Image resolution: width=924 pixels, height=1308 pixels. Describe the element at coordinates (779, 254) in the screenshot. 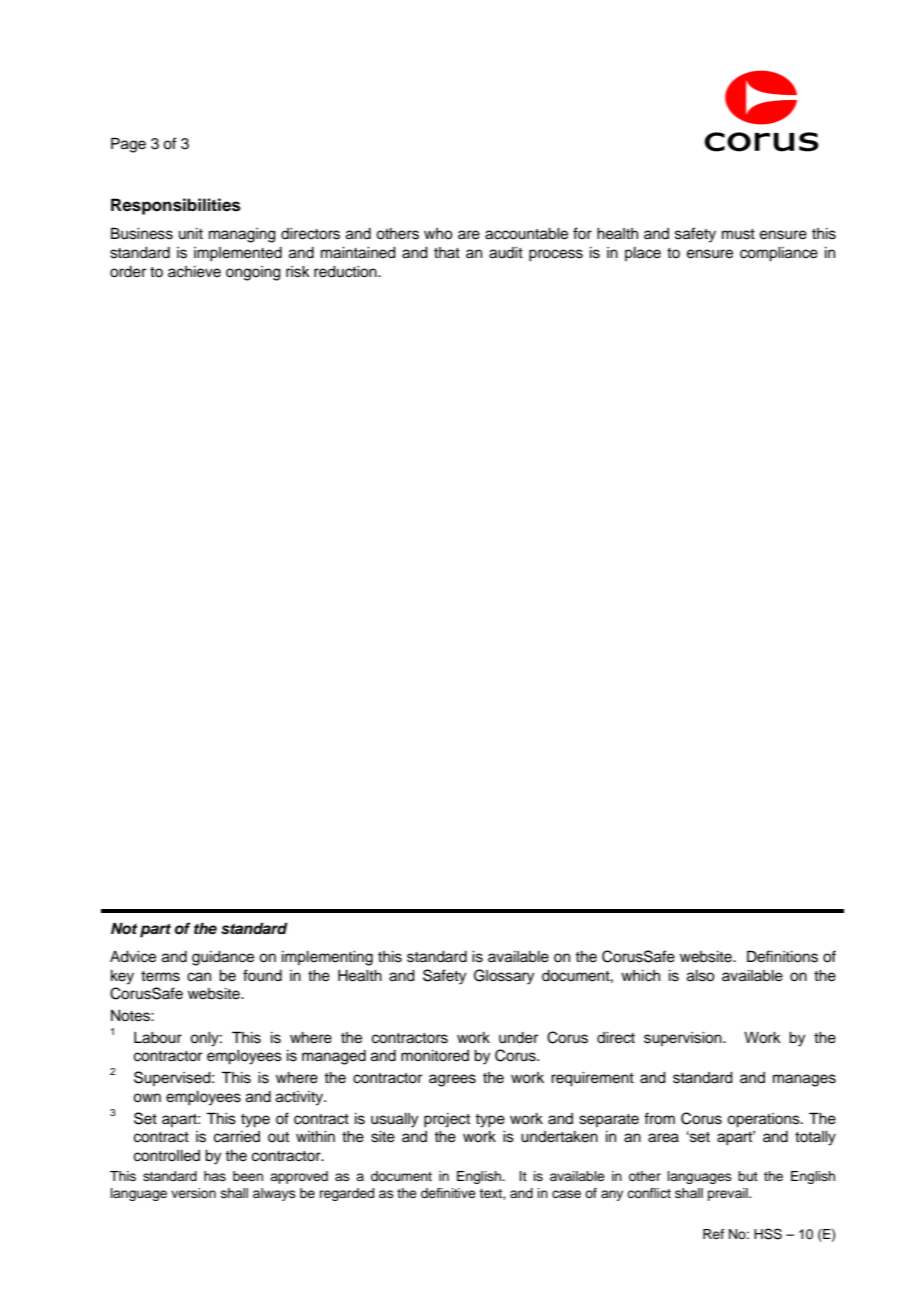

I see `compliance` at that location.
